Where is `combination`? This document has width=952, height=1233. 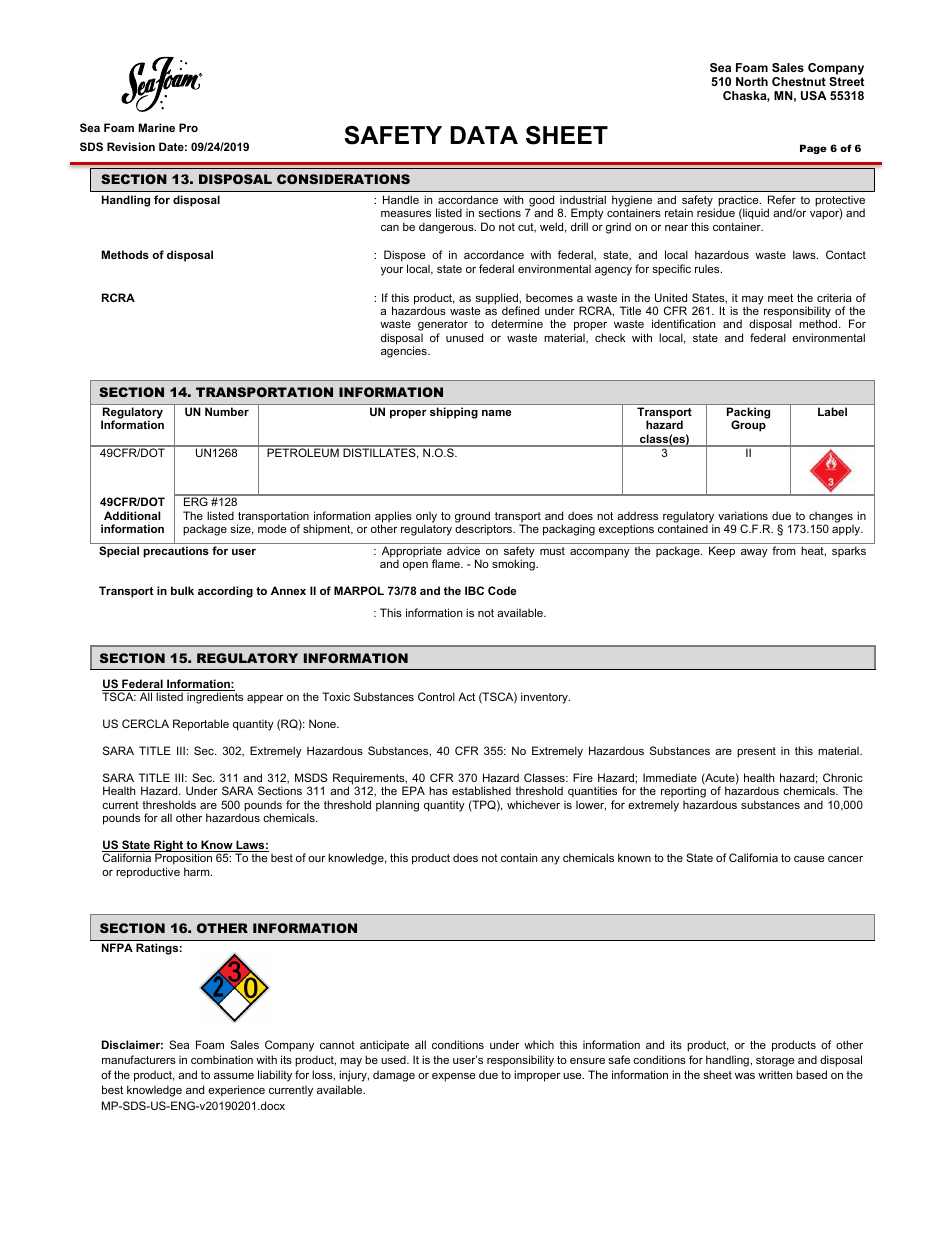
combination is located at coordinates (222, 1059).
